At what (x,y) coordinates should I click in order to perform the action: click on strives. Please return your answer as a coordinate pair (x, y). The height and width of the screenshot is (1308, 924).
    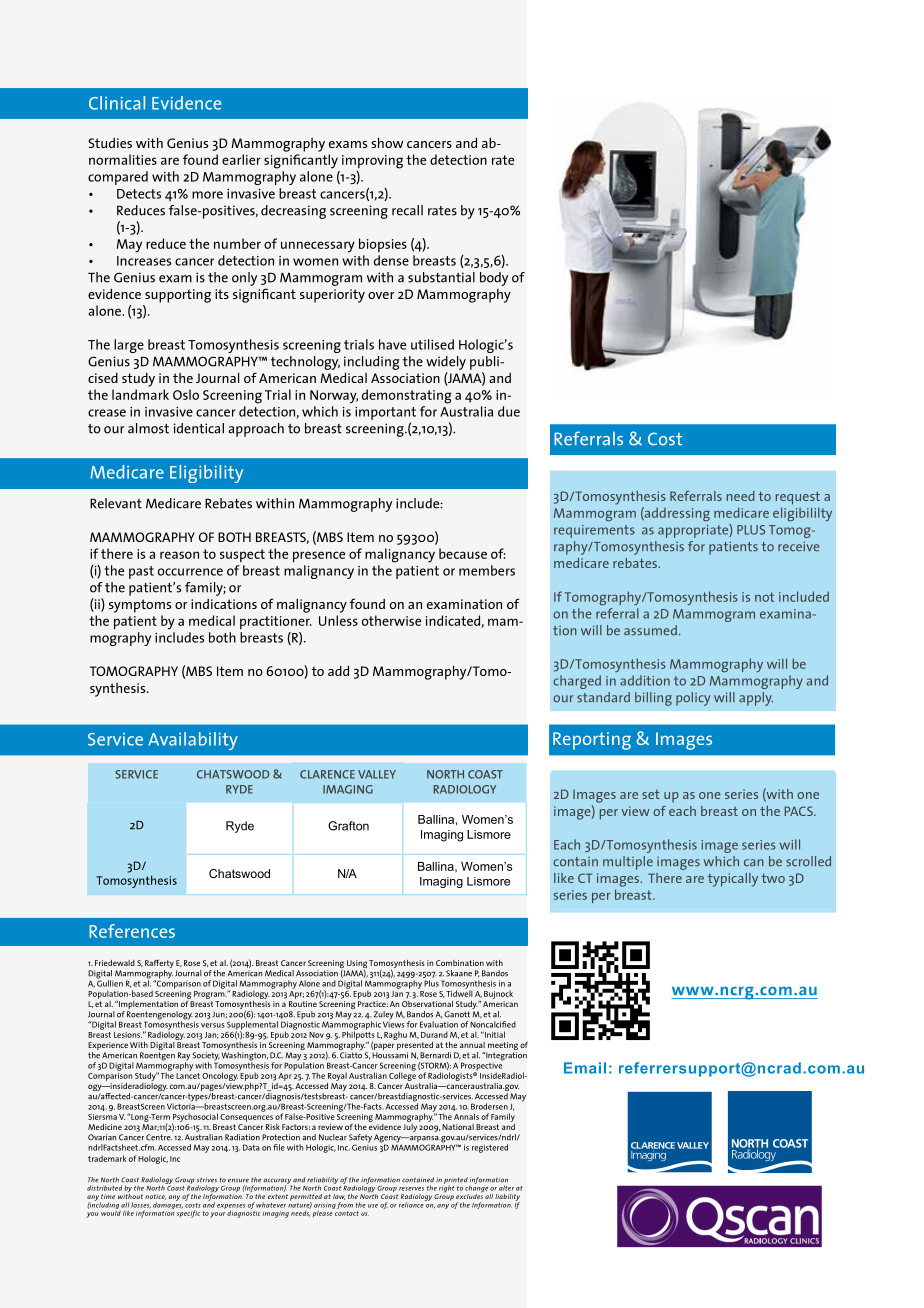
    Looking at the image, I should click on (207, 1180).
